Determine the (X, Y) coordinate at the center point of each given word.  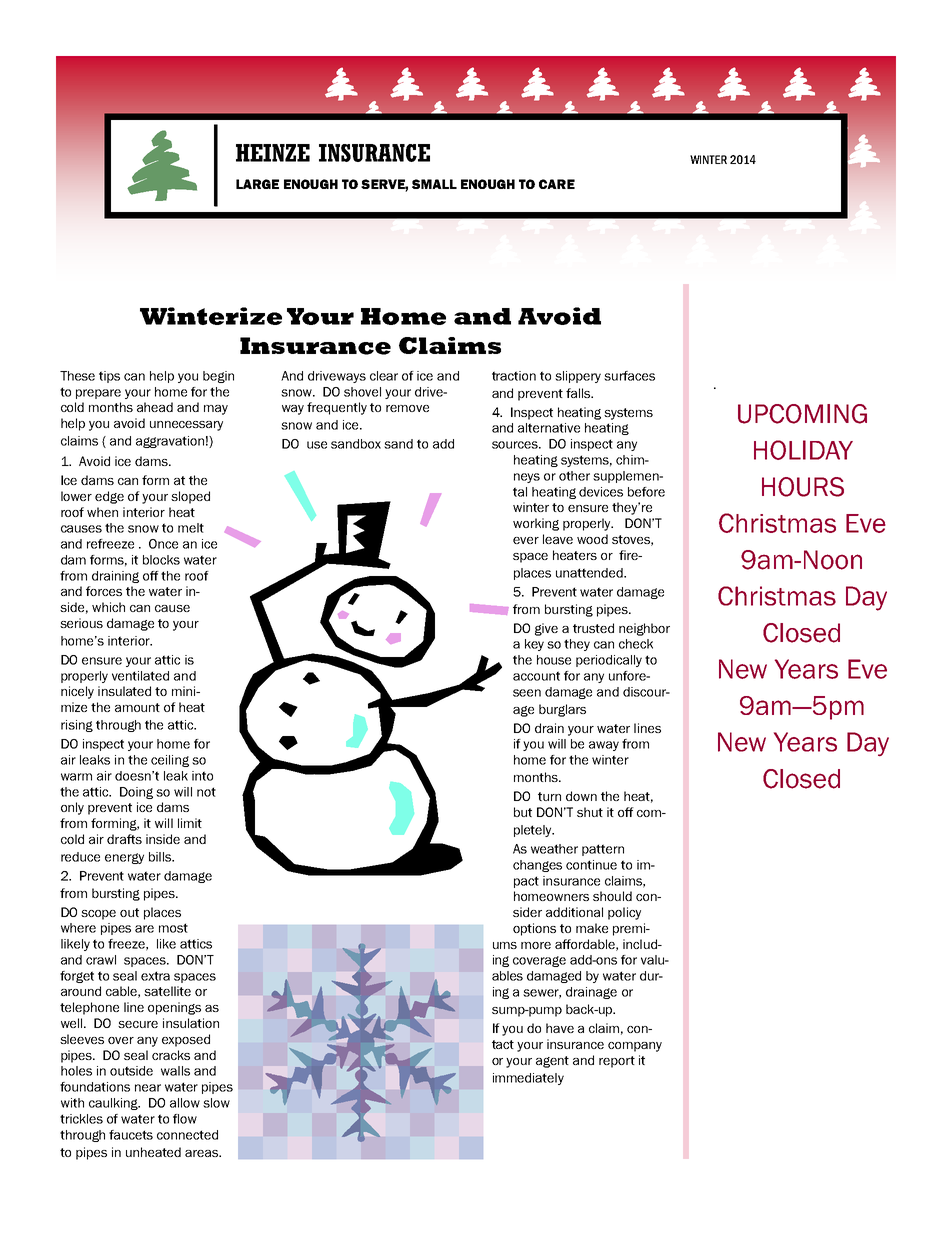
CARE (557, 184)
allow (185, 1103)
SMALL (434, 184)
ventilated (140, 676)
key (534, 645)
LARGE (257, 184)
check (636, 644)
